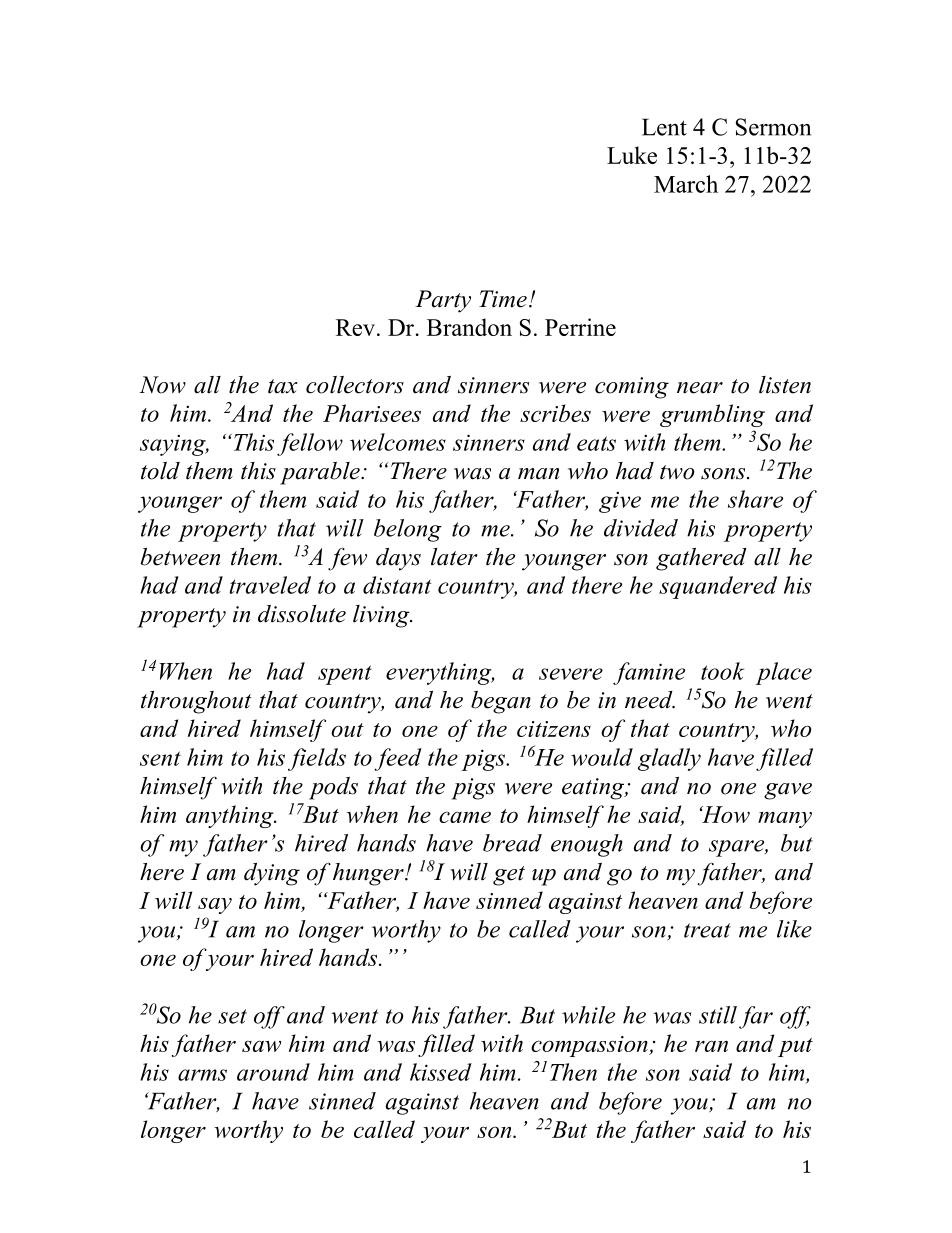 Image resolution: width=952 pixels, height=1233 pixels. Describe the element at coordinates (718, 1015) in the document. I see `still` at that location.
